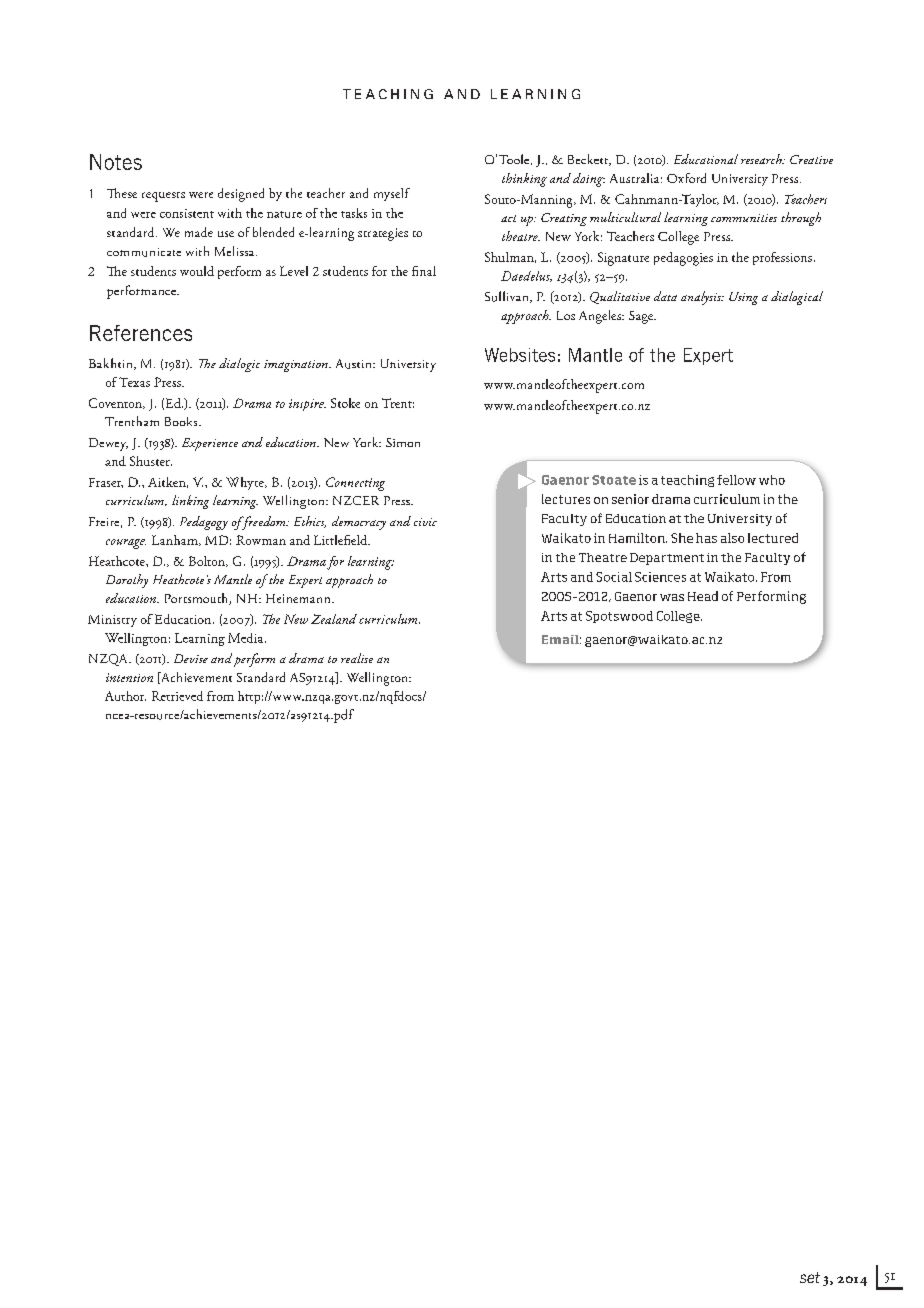 The width and height of the image is (924, 1308). What do you see at coordinates (403, 442) in the image?
I see `Simon` at bounding box center [403, 442].
